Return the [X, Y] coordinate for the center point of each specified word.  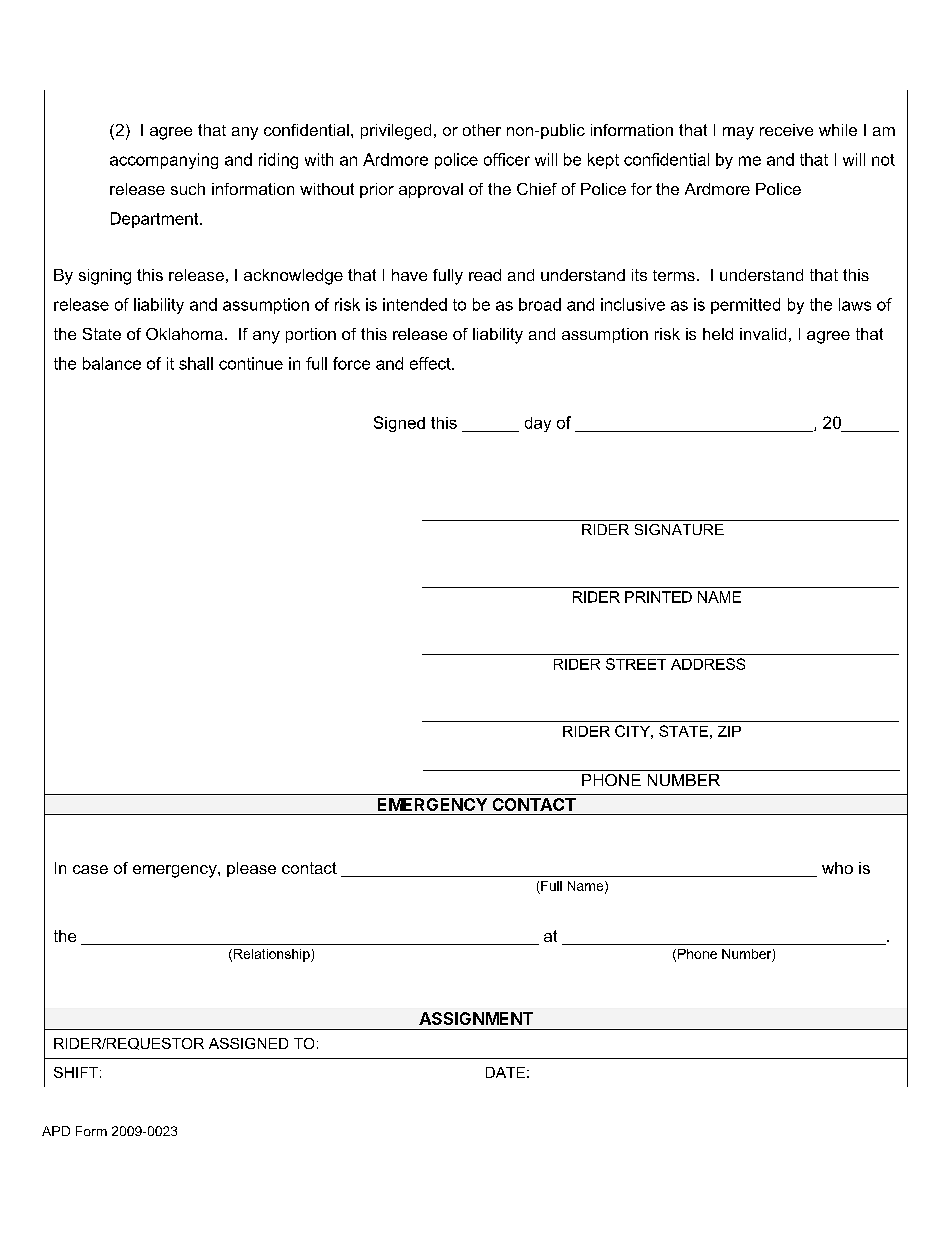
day [538, 424]
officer [507, 159]
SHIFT [76, 1072]
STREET [636, 664]
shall [196, 363]
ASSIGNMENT [476, 1018]
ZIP [729, 731]
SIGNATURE [679, 529]
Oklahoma [184, 334]
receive [786, 130]
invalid [763, 334]
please [251, 869]
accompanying [164, 161]
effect [431, 363]
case [90, 869]
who [837, 868]
